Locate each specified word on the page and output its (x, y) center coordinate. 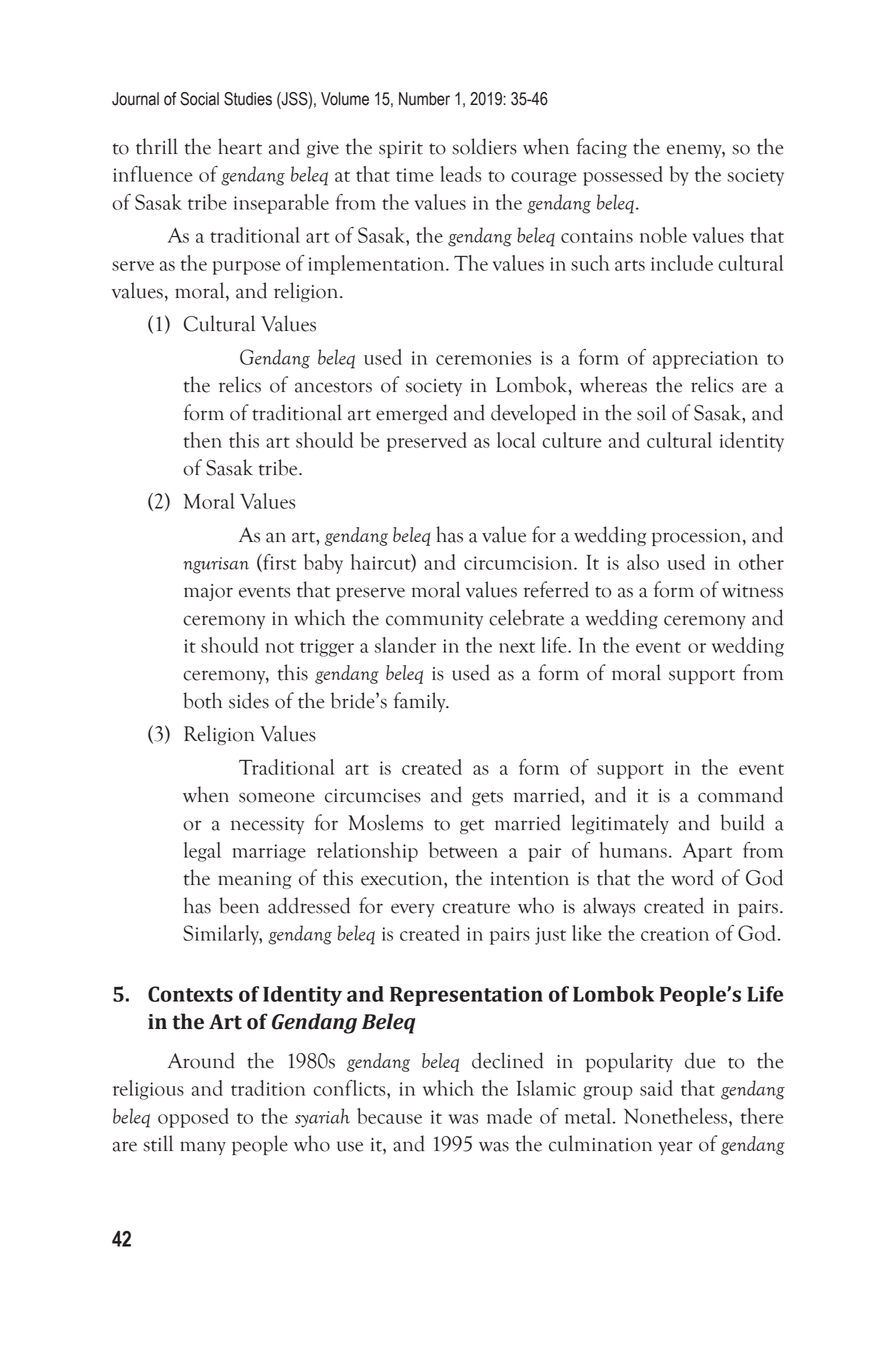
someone (277, 797)
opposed (193, 1118)
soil (651, 412)
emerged (411, 414)
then (203, 440)
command (740, 794)
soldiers (484, 146)
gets (487, 798)
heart (240, 146)
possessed (623, 176)
